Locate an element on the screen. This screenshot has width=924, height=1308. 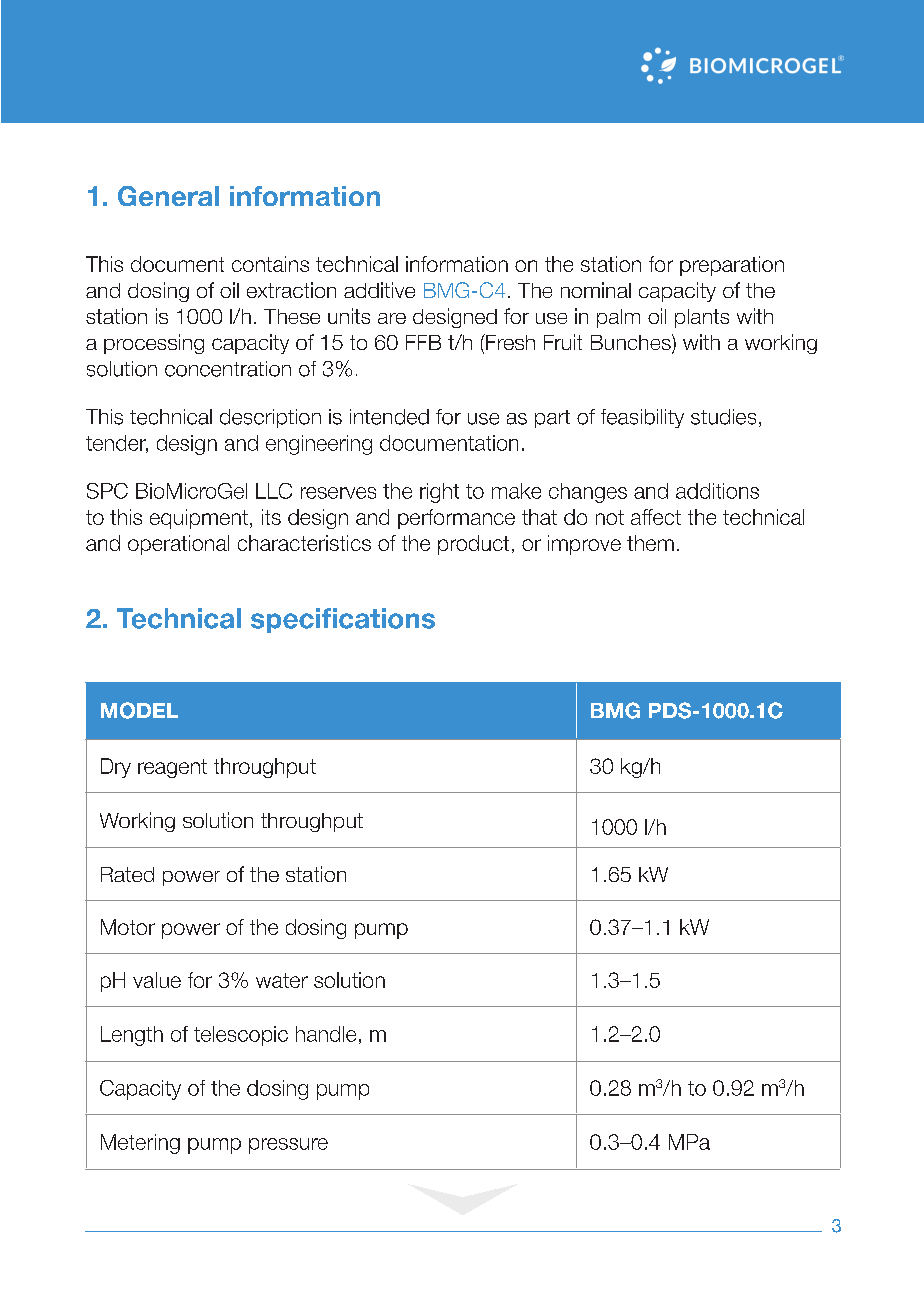
pressure is located at coordinates (288, 1146).
